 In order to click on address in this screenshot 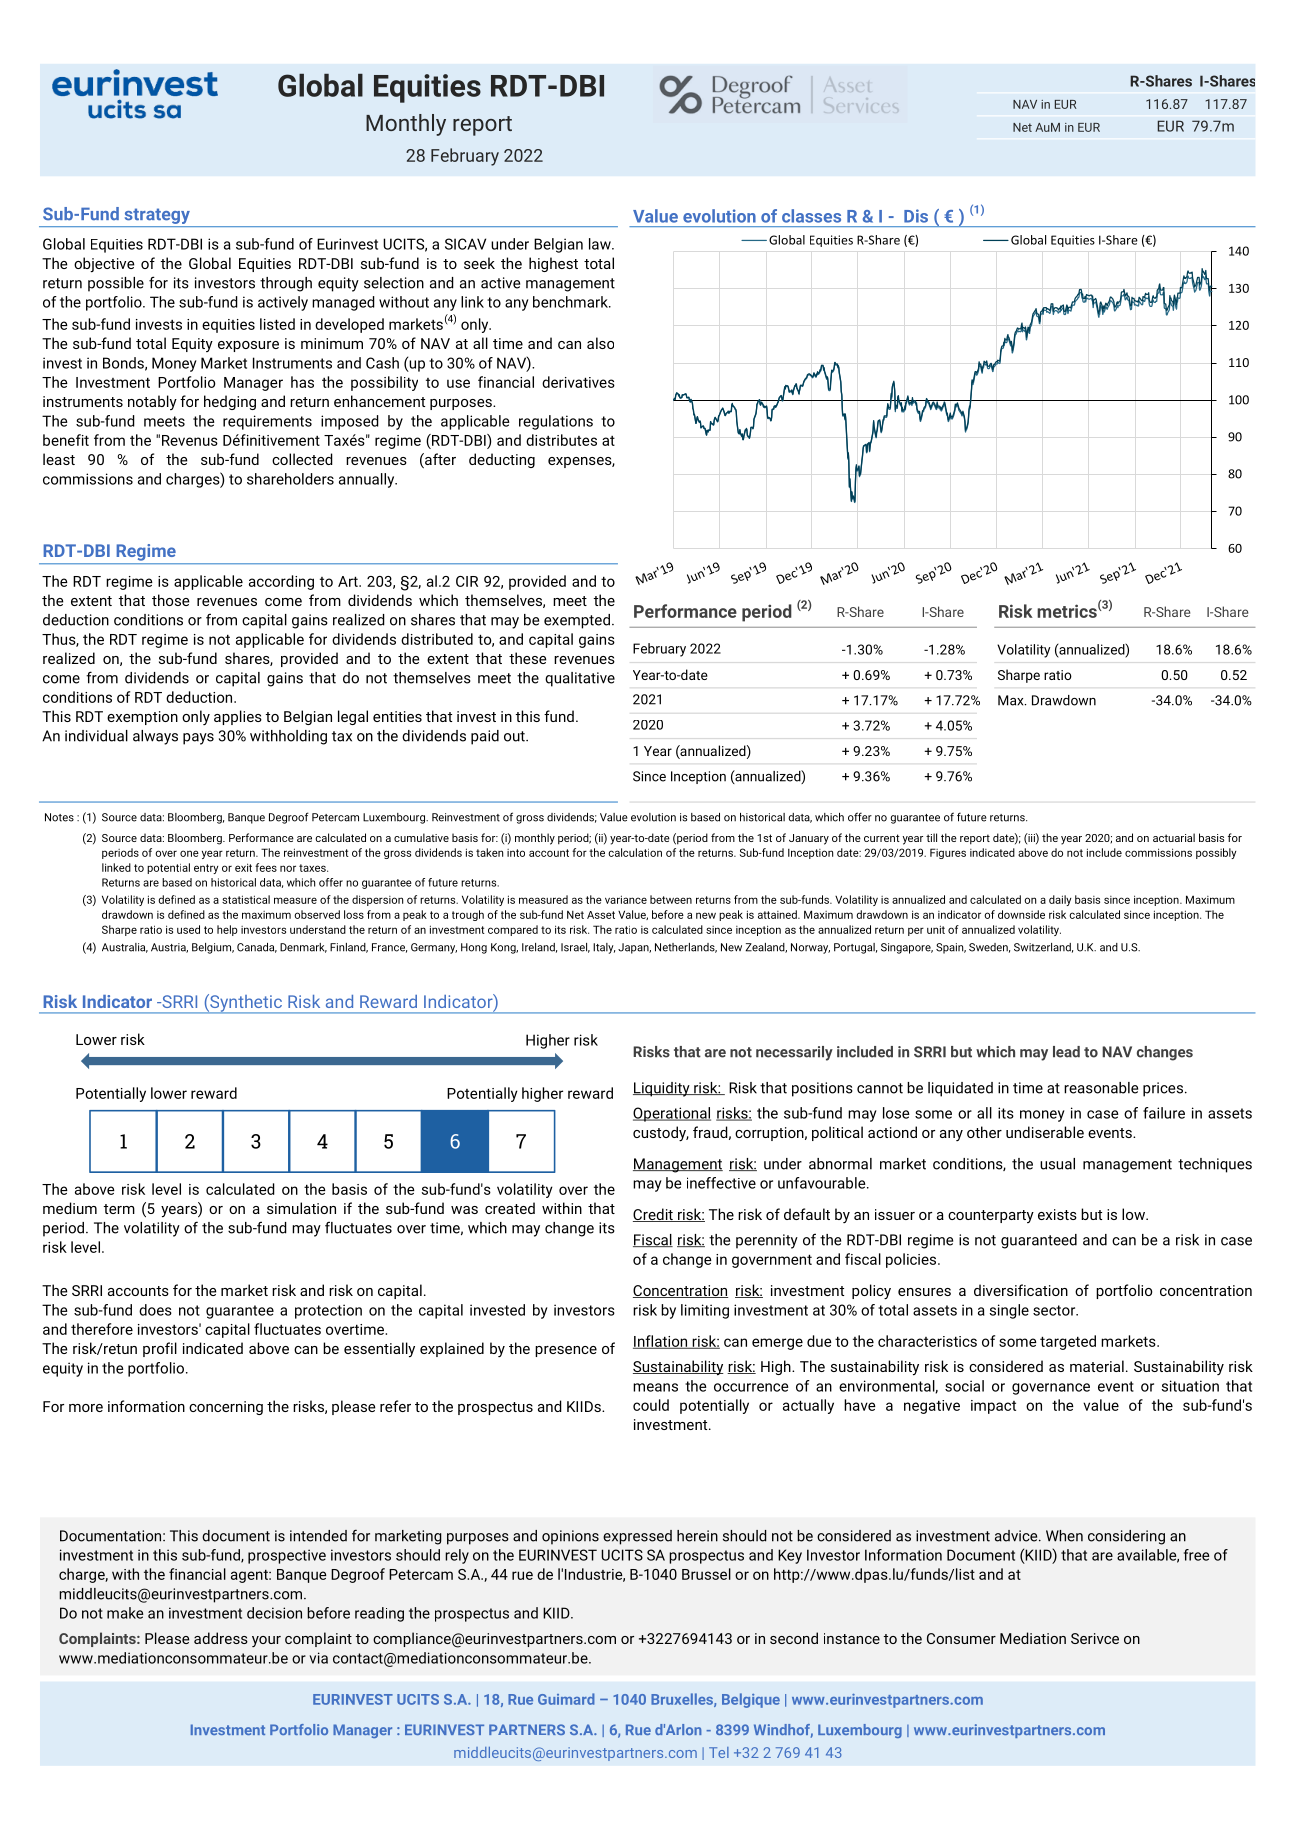, I will do `click(221, 1638)`.
